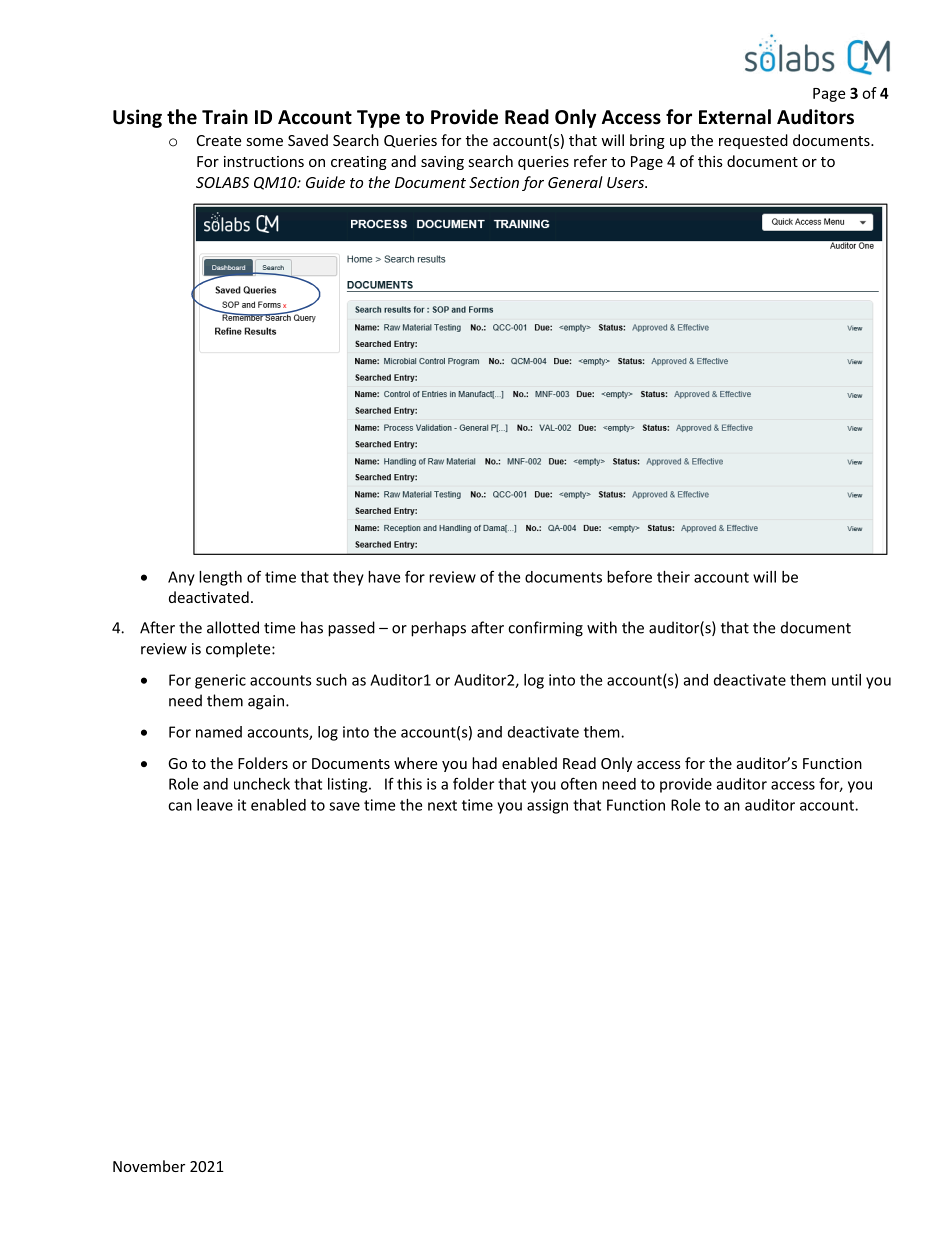 The image size is (952, 1233). What do you see at coordinates (219, 140) in the screenshot?
I see `Create` at bounding box center [219, 140].
